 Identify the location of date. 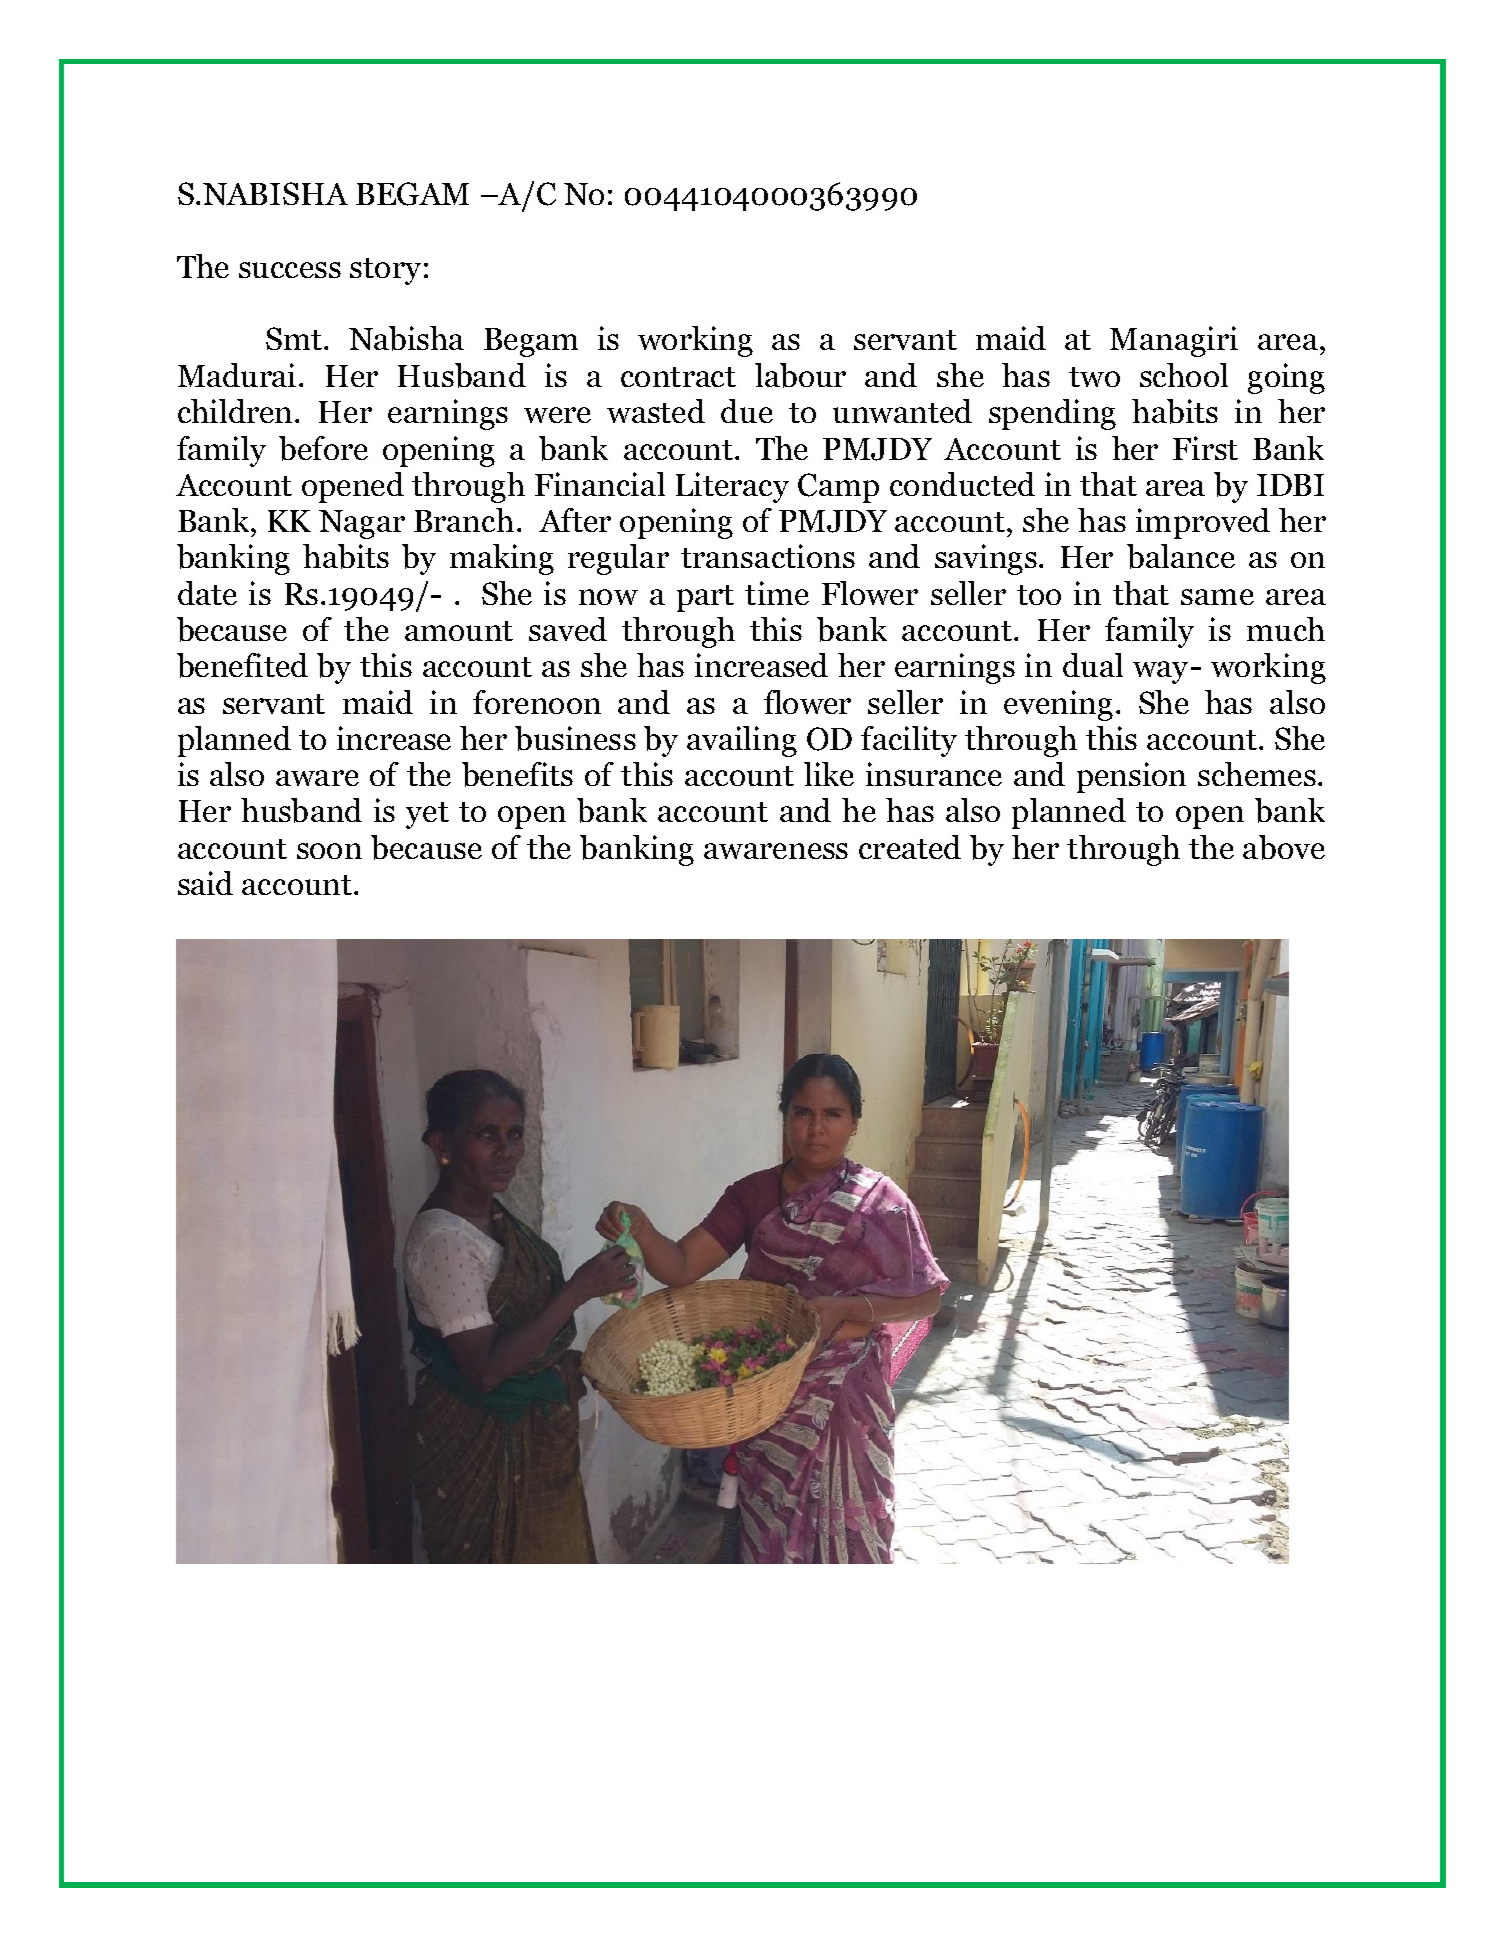
(207, 593).
